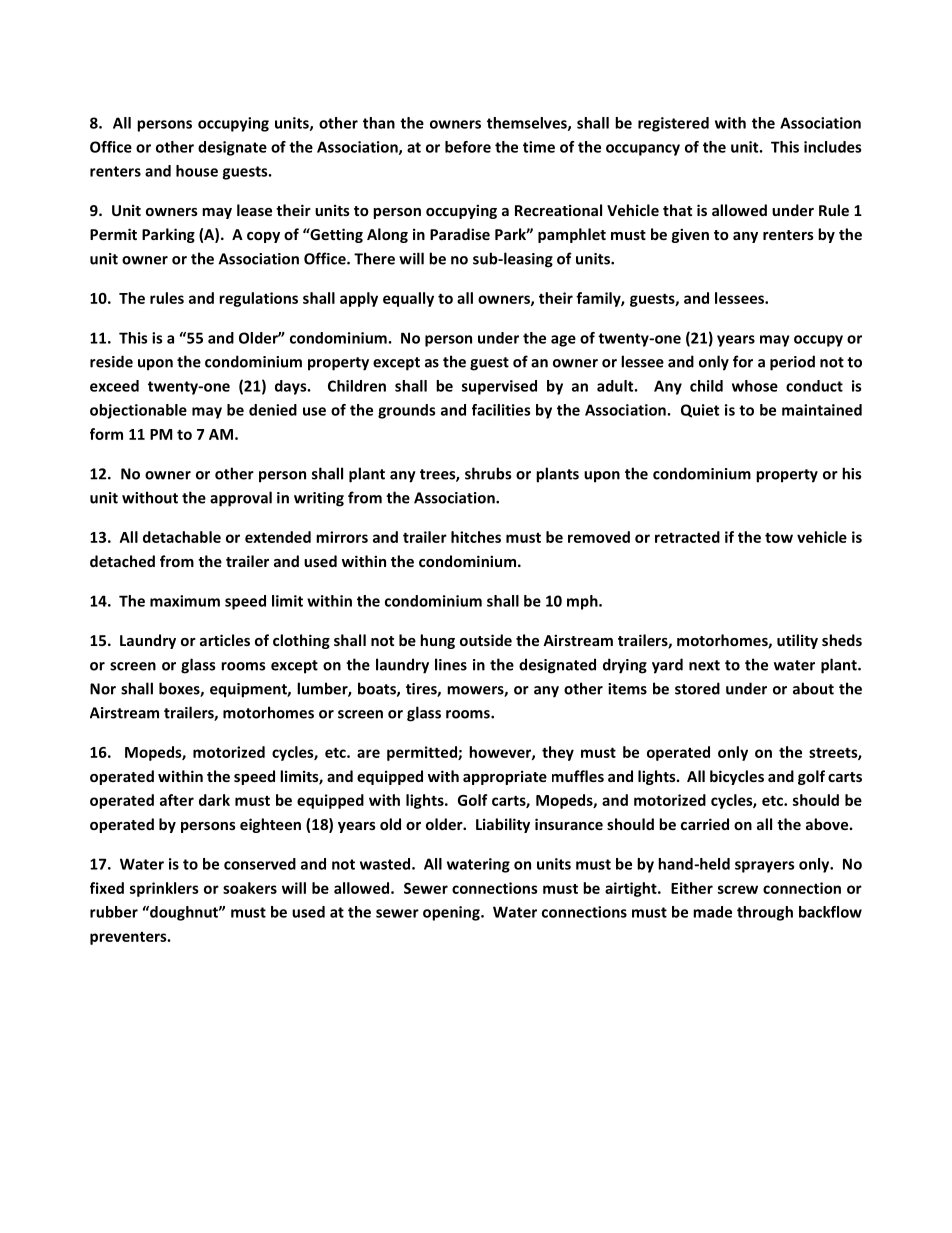 The width and height of the page is (952, 1233). What do you see at coordinates (408, 299) in the page?
I see `equally` at bounding box center [408, 299].
